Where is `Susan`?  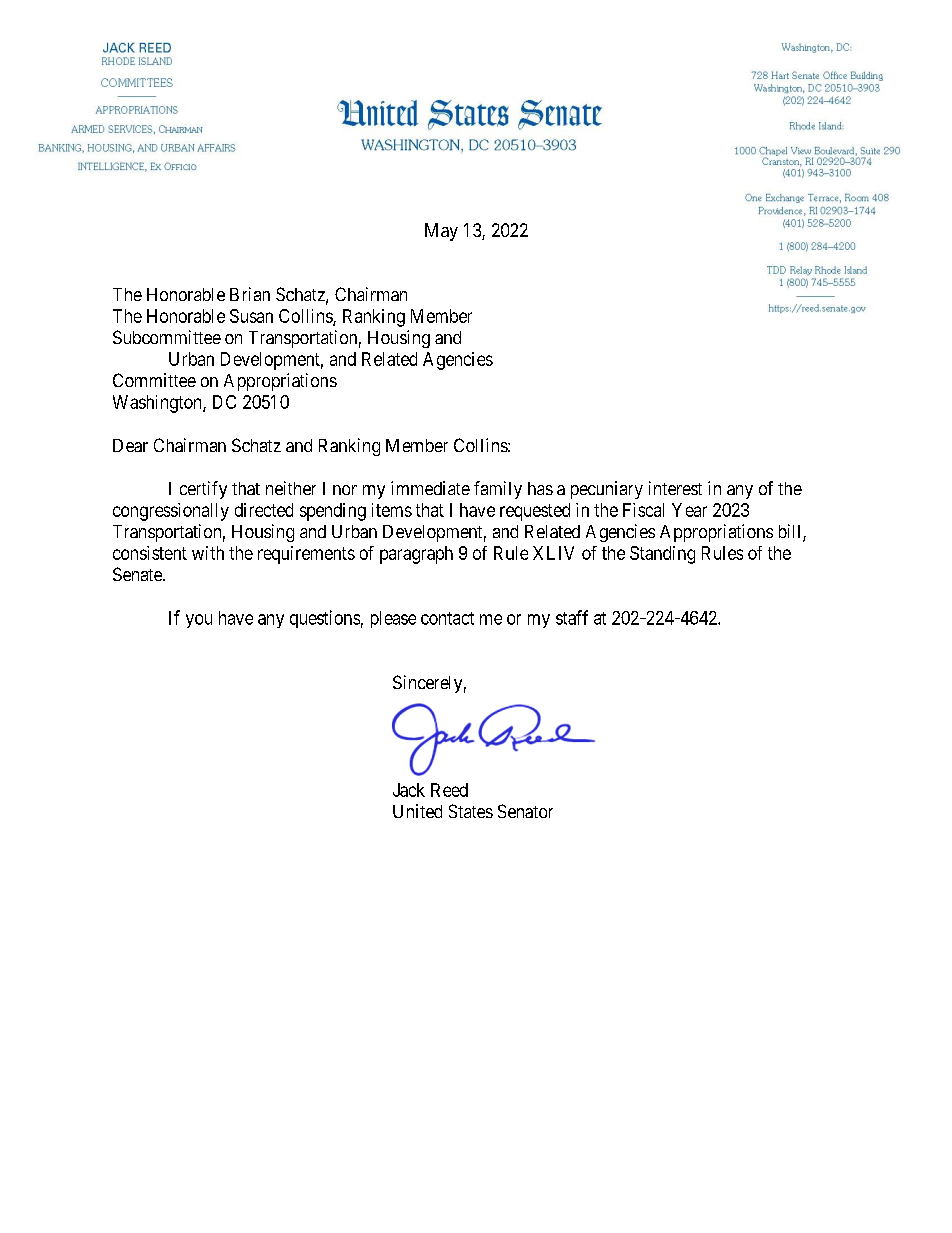 Susan is located at coordinates (251, 316).
